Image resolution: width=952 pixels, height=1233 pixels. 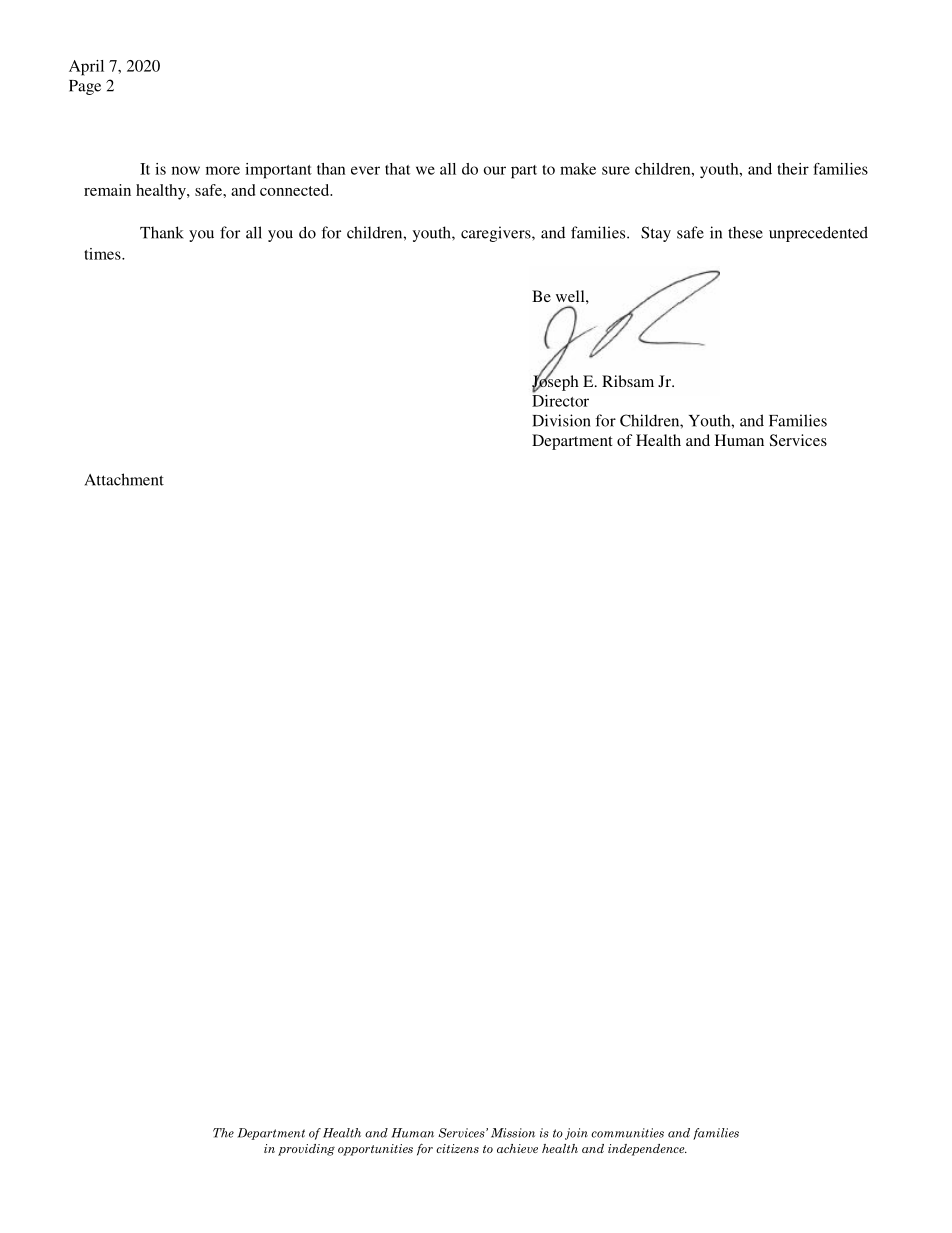 I want to click on Page, so click(x=85, y=87).
